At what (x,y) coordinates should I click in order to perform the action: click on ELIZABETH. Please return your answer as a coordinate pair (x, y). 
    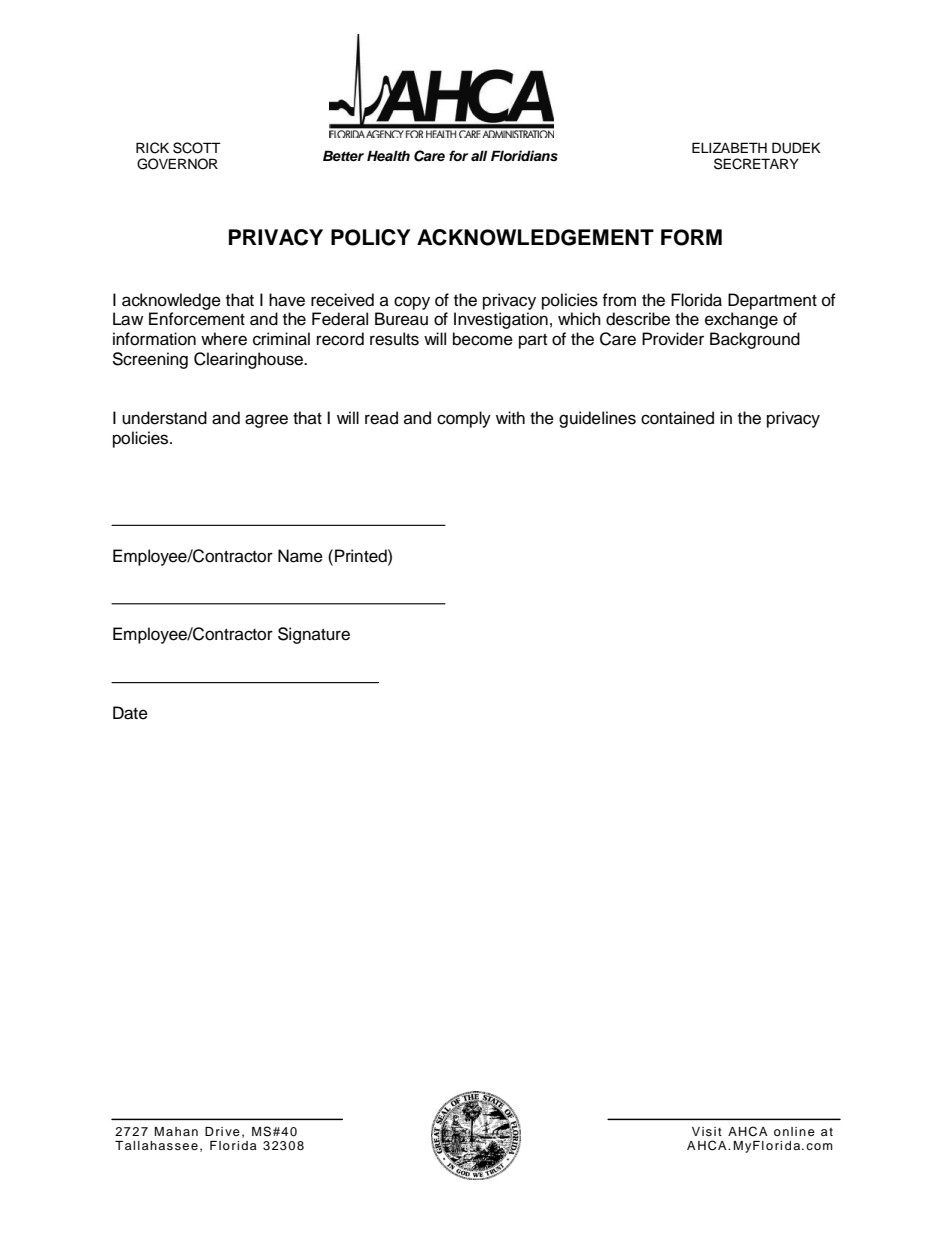
    Looking at the image, I should click on (729, 147).
